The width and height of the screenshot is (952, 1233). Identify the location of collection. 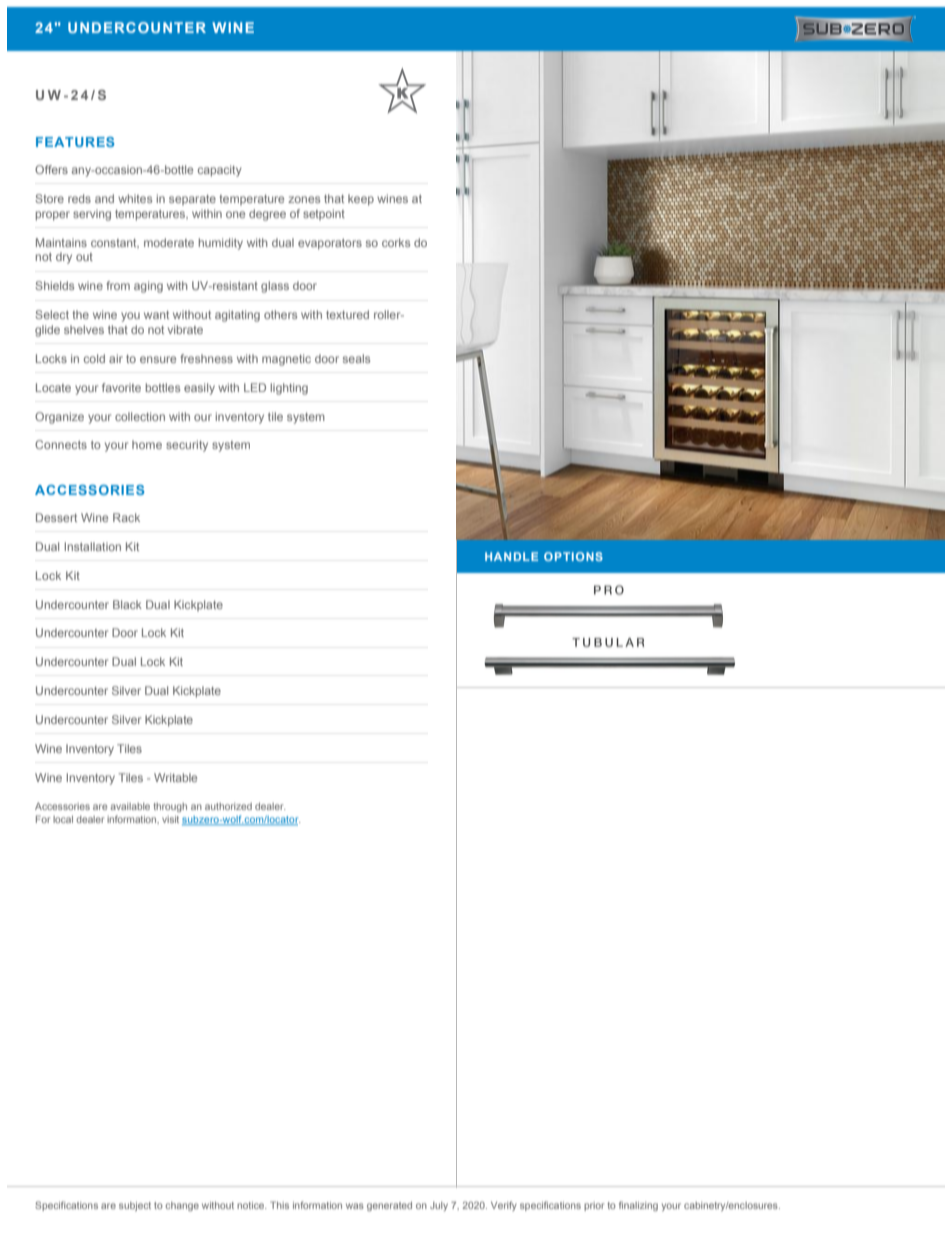
(140, 416).
